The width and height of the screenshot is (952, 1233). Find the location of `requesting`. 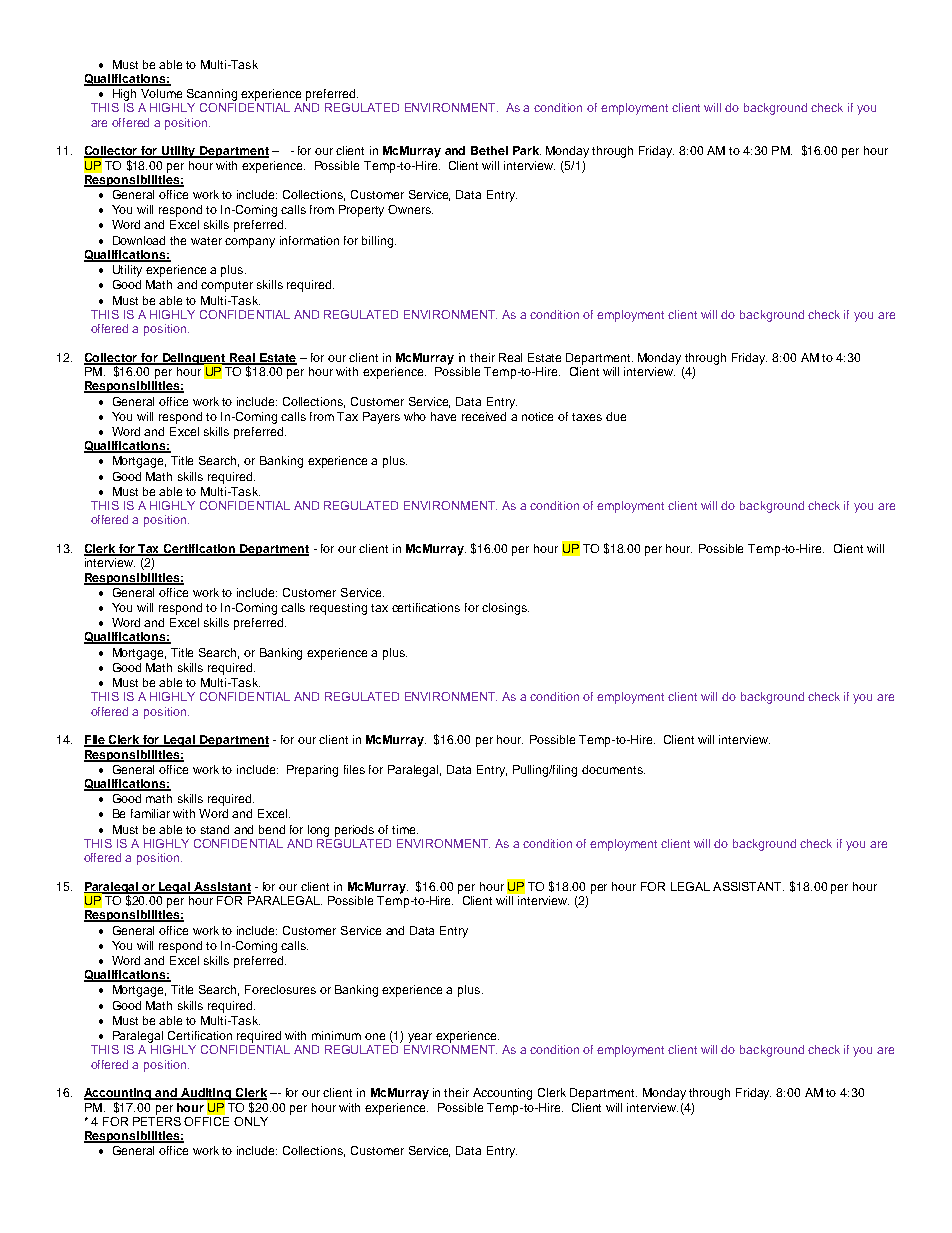

requesting is located at coordinates (338, 609).
